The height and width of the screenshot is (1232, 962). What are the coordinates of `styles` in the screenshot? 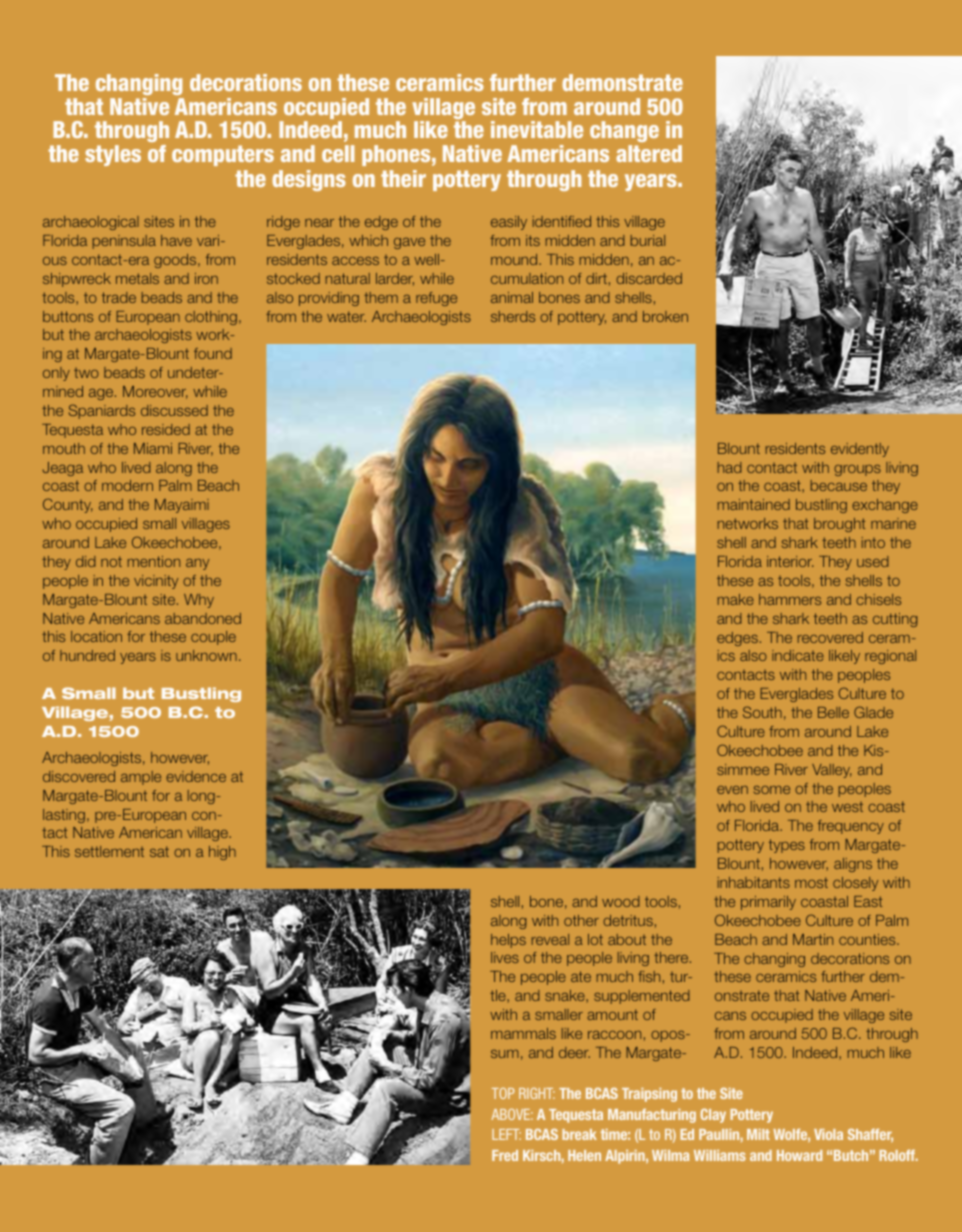 It's located at (113, 155).
